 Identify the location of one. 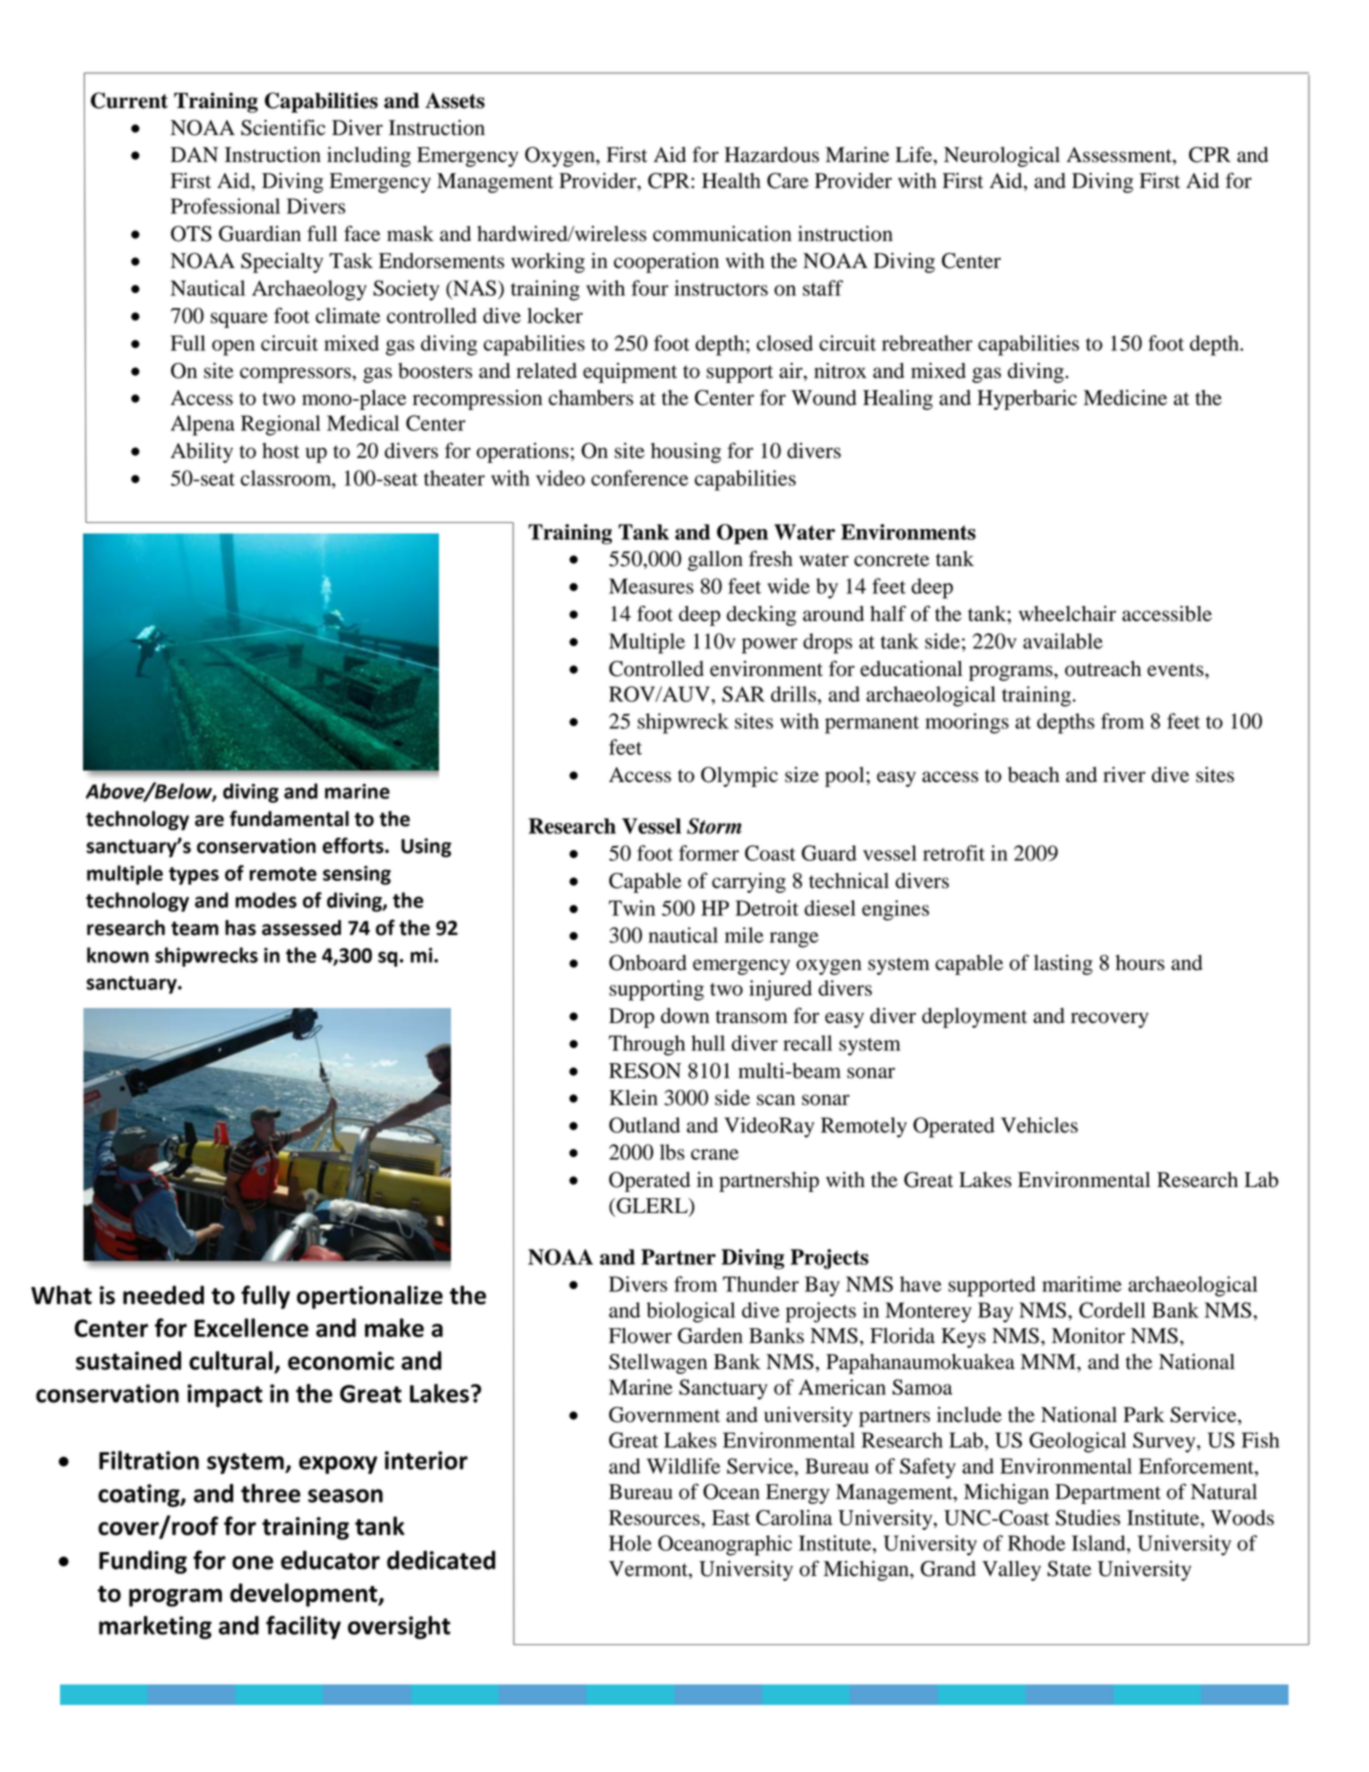
(252, 1563).
